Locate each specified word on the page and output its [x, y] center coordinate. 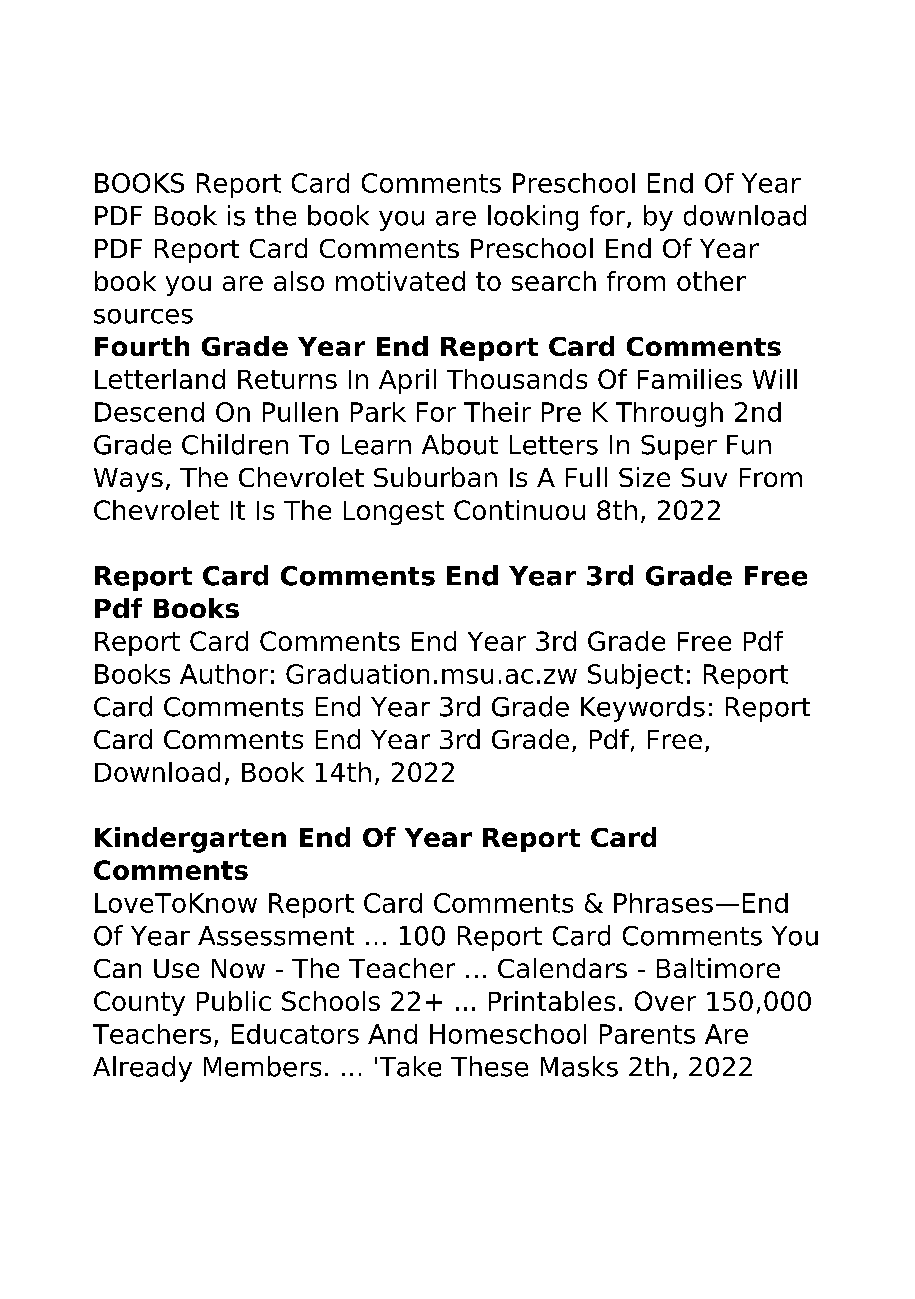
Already [142, 1069]
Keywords [643, 709]
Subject [635, 676]
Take [410, 1066]
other [711, 281]
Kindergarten [190, 840]
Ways [128, 480]
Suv [704, 477]
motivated [400, 281]
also [299, 281]
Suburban [435, 477]
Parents [647, 1034]
